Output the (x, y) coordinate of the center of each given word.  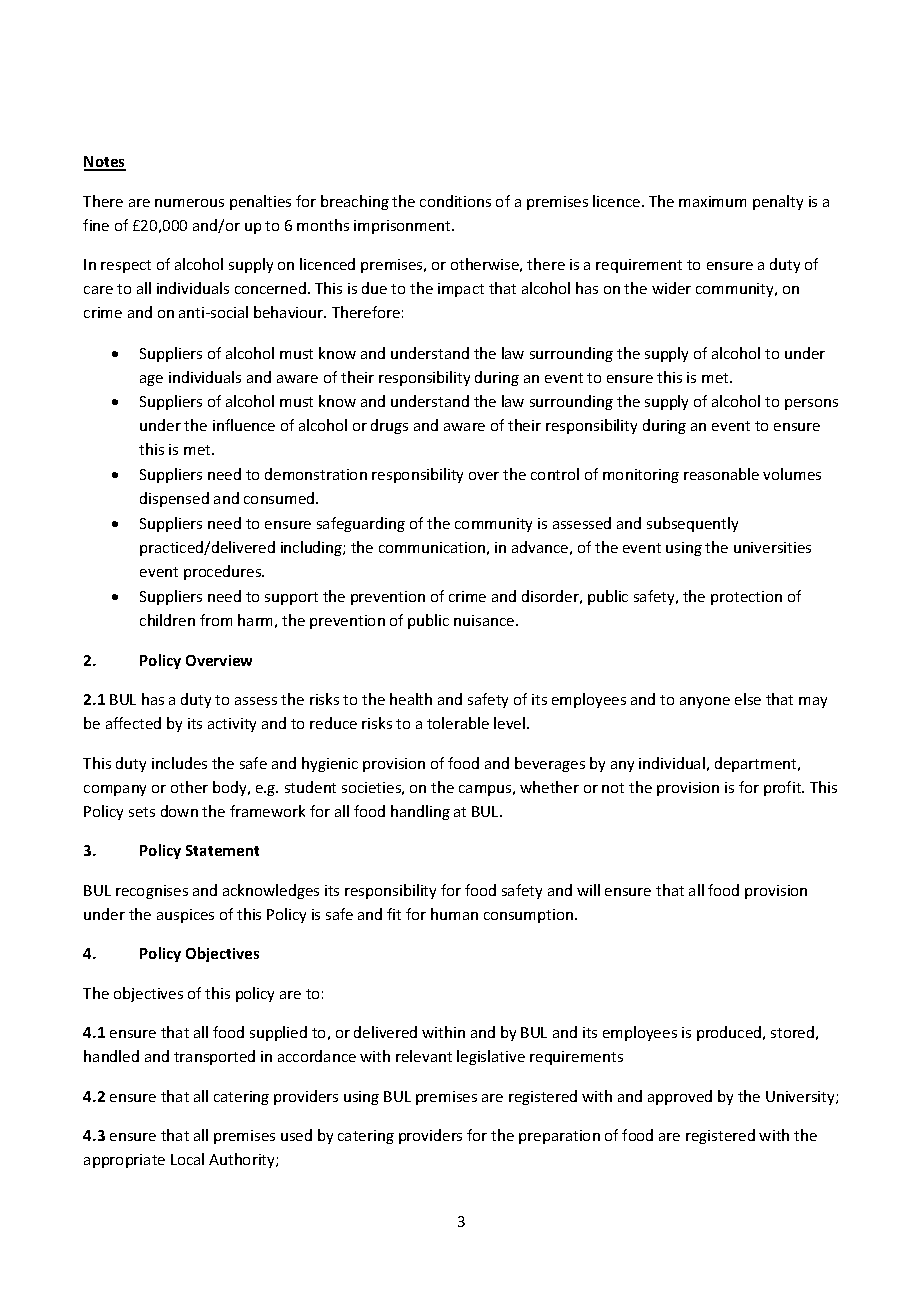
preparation (559, 1137)
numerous (189, 203)
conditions (455, 201)
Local (187, 1159)
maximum (712, 201)
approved (680, 1097)
